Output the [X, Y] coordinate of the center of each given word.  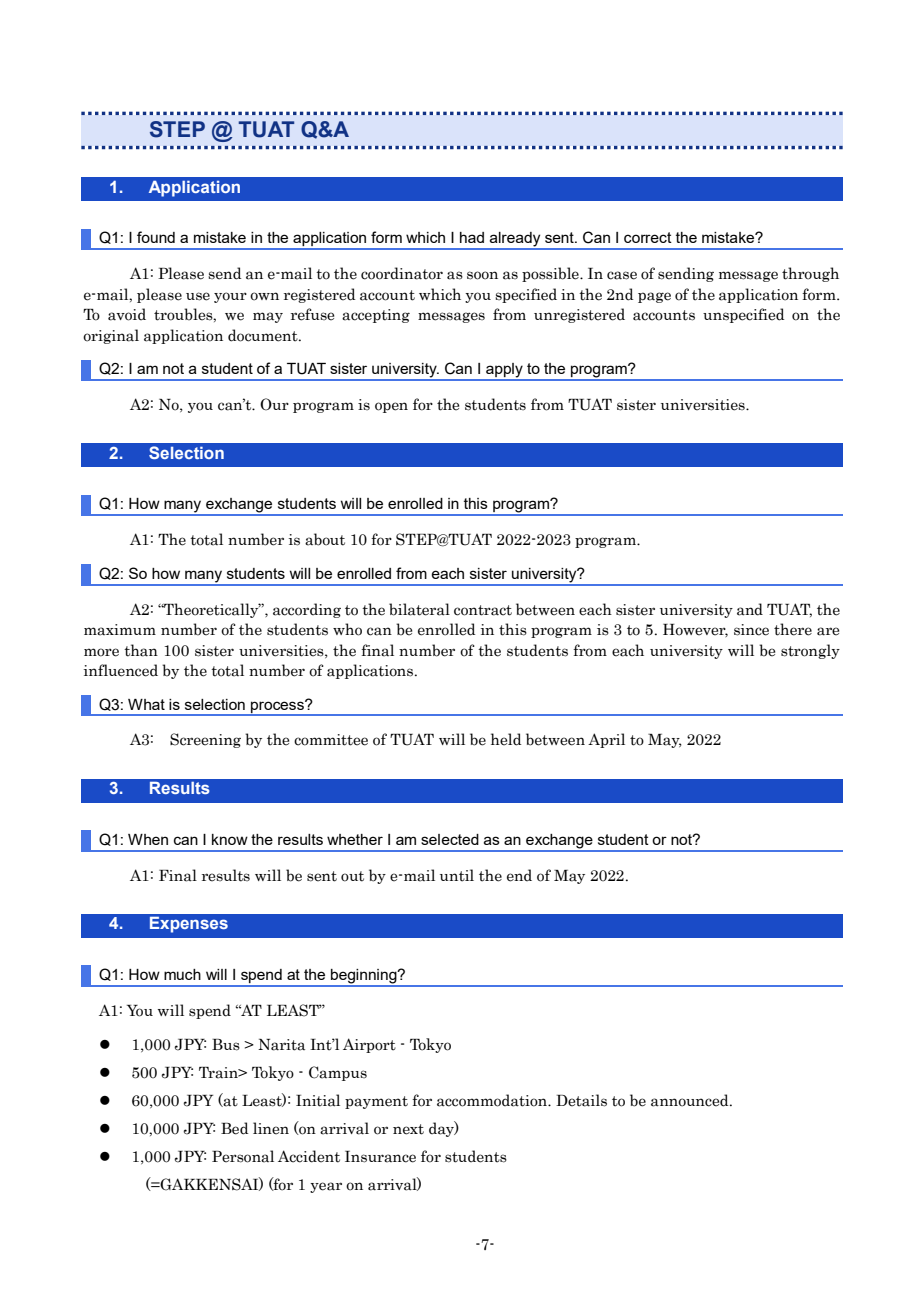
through [810, 274]
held [506, 739]
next [408, 1129]
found [156, 237]
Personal [243, 1156]
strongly [810, 651]
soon [482, 275]
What [146, 704]
